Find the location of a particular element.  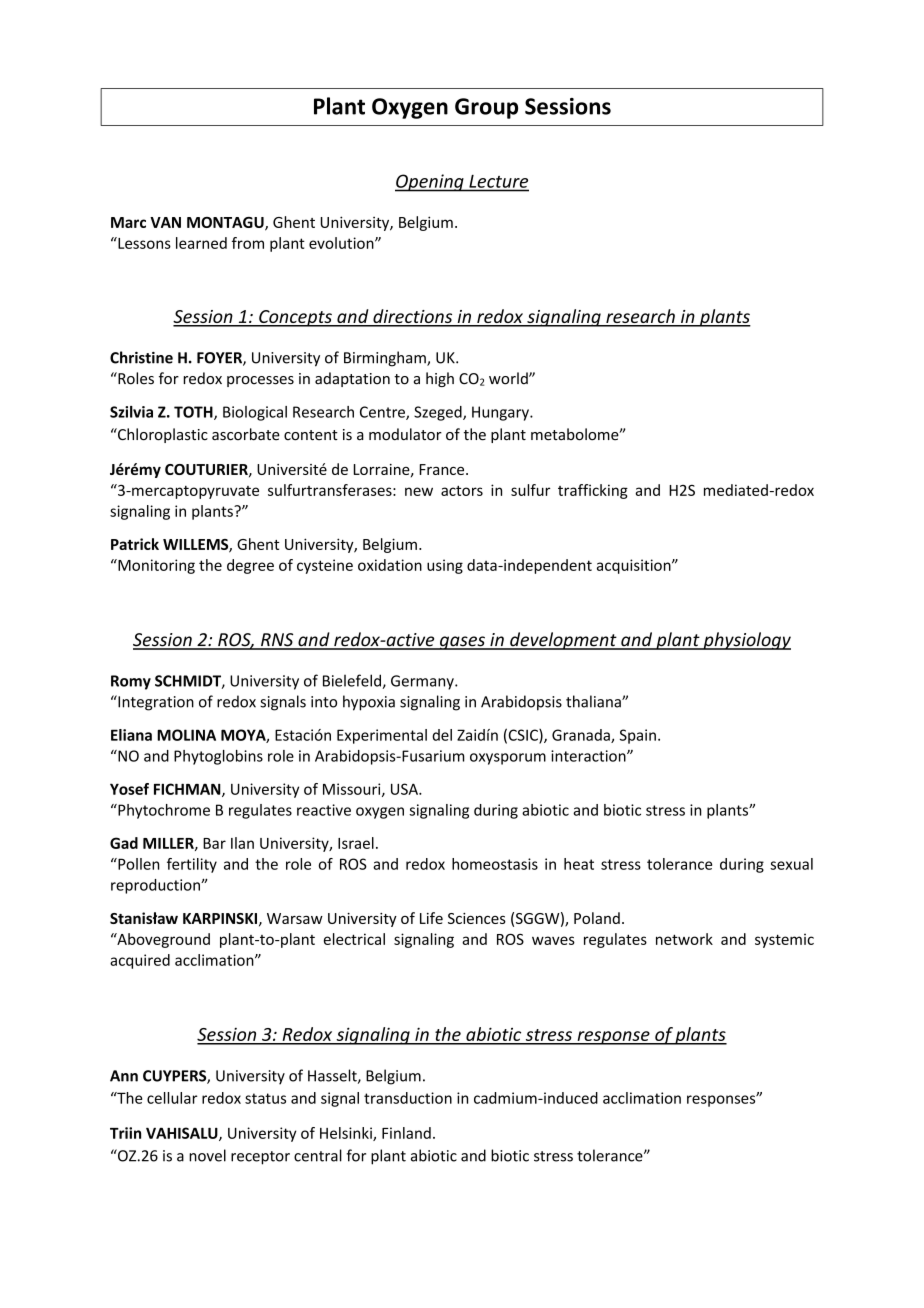

Group is located at coordinates (486, 108).
